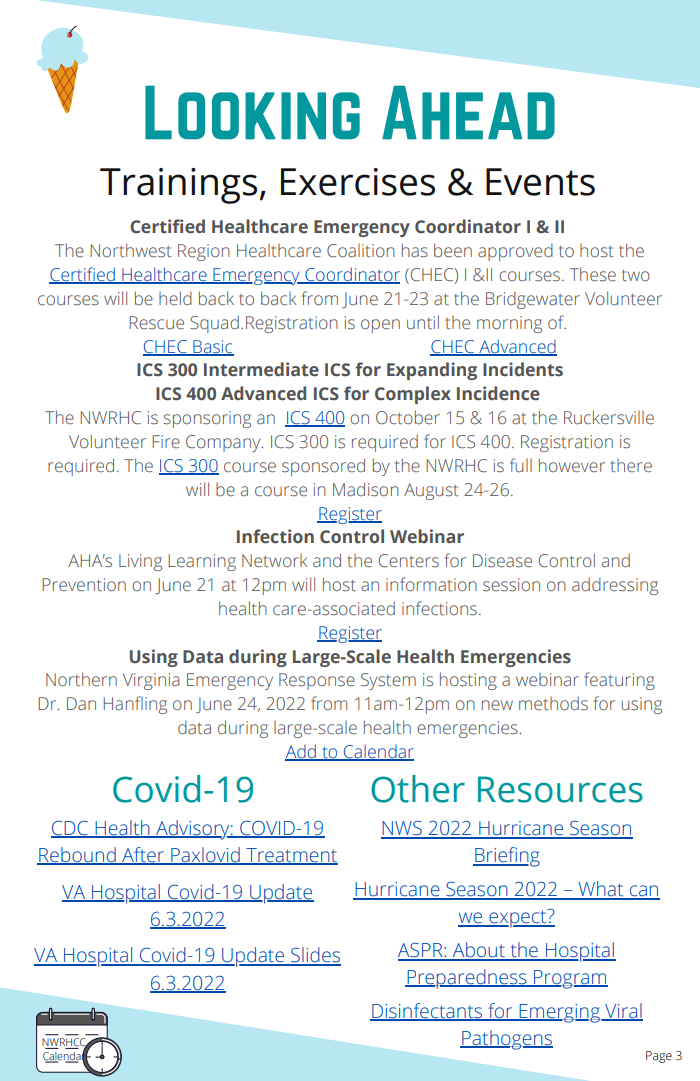  I want to click on addressing, so click(615, 586).
